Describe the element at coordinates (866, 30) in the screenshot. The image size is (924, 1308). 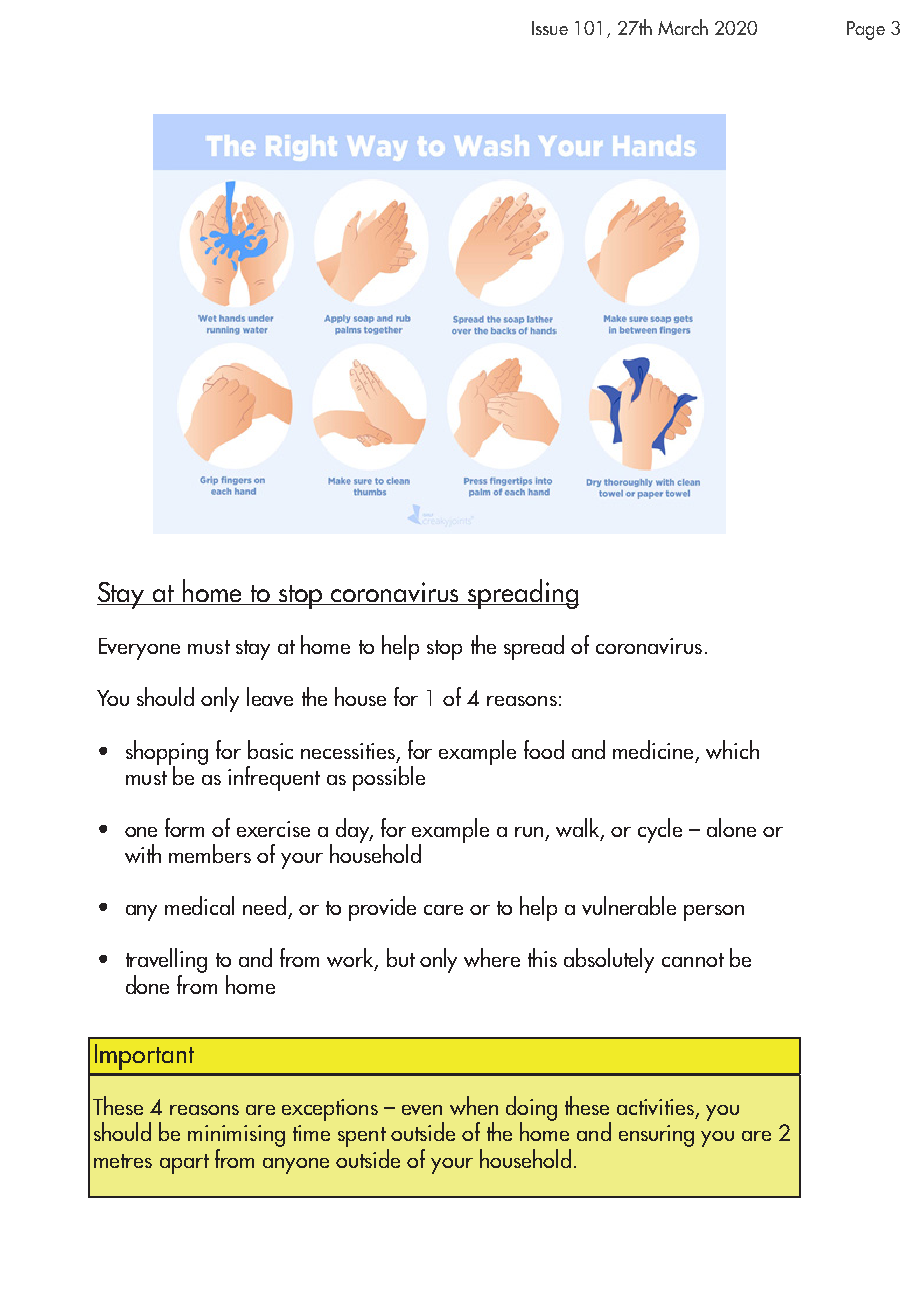
I see `Page` at that location.
